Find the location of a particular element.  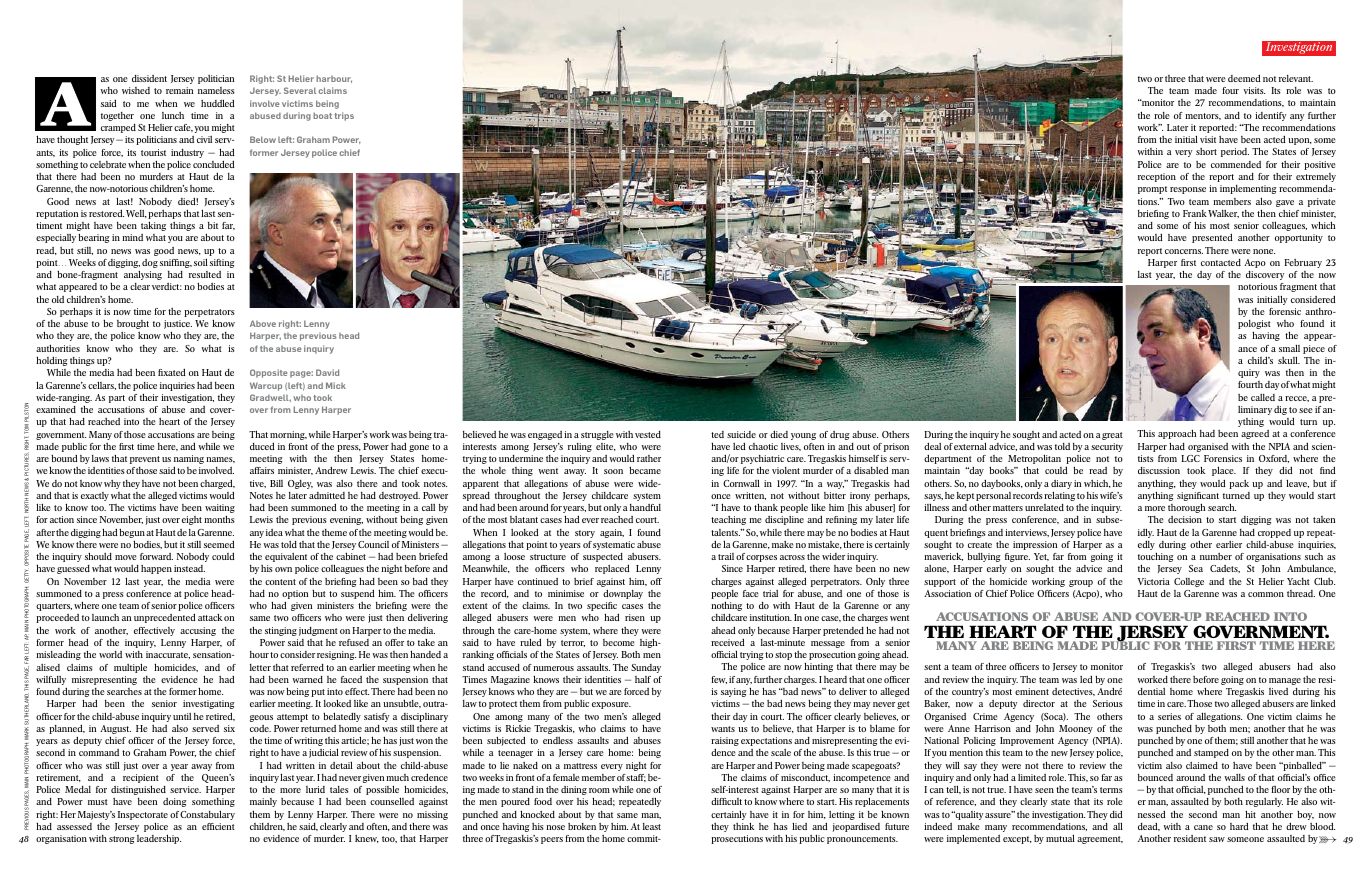

huddled is located at coordinates (218, 103).
